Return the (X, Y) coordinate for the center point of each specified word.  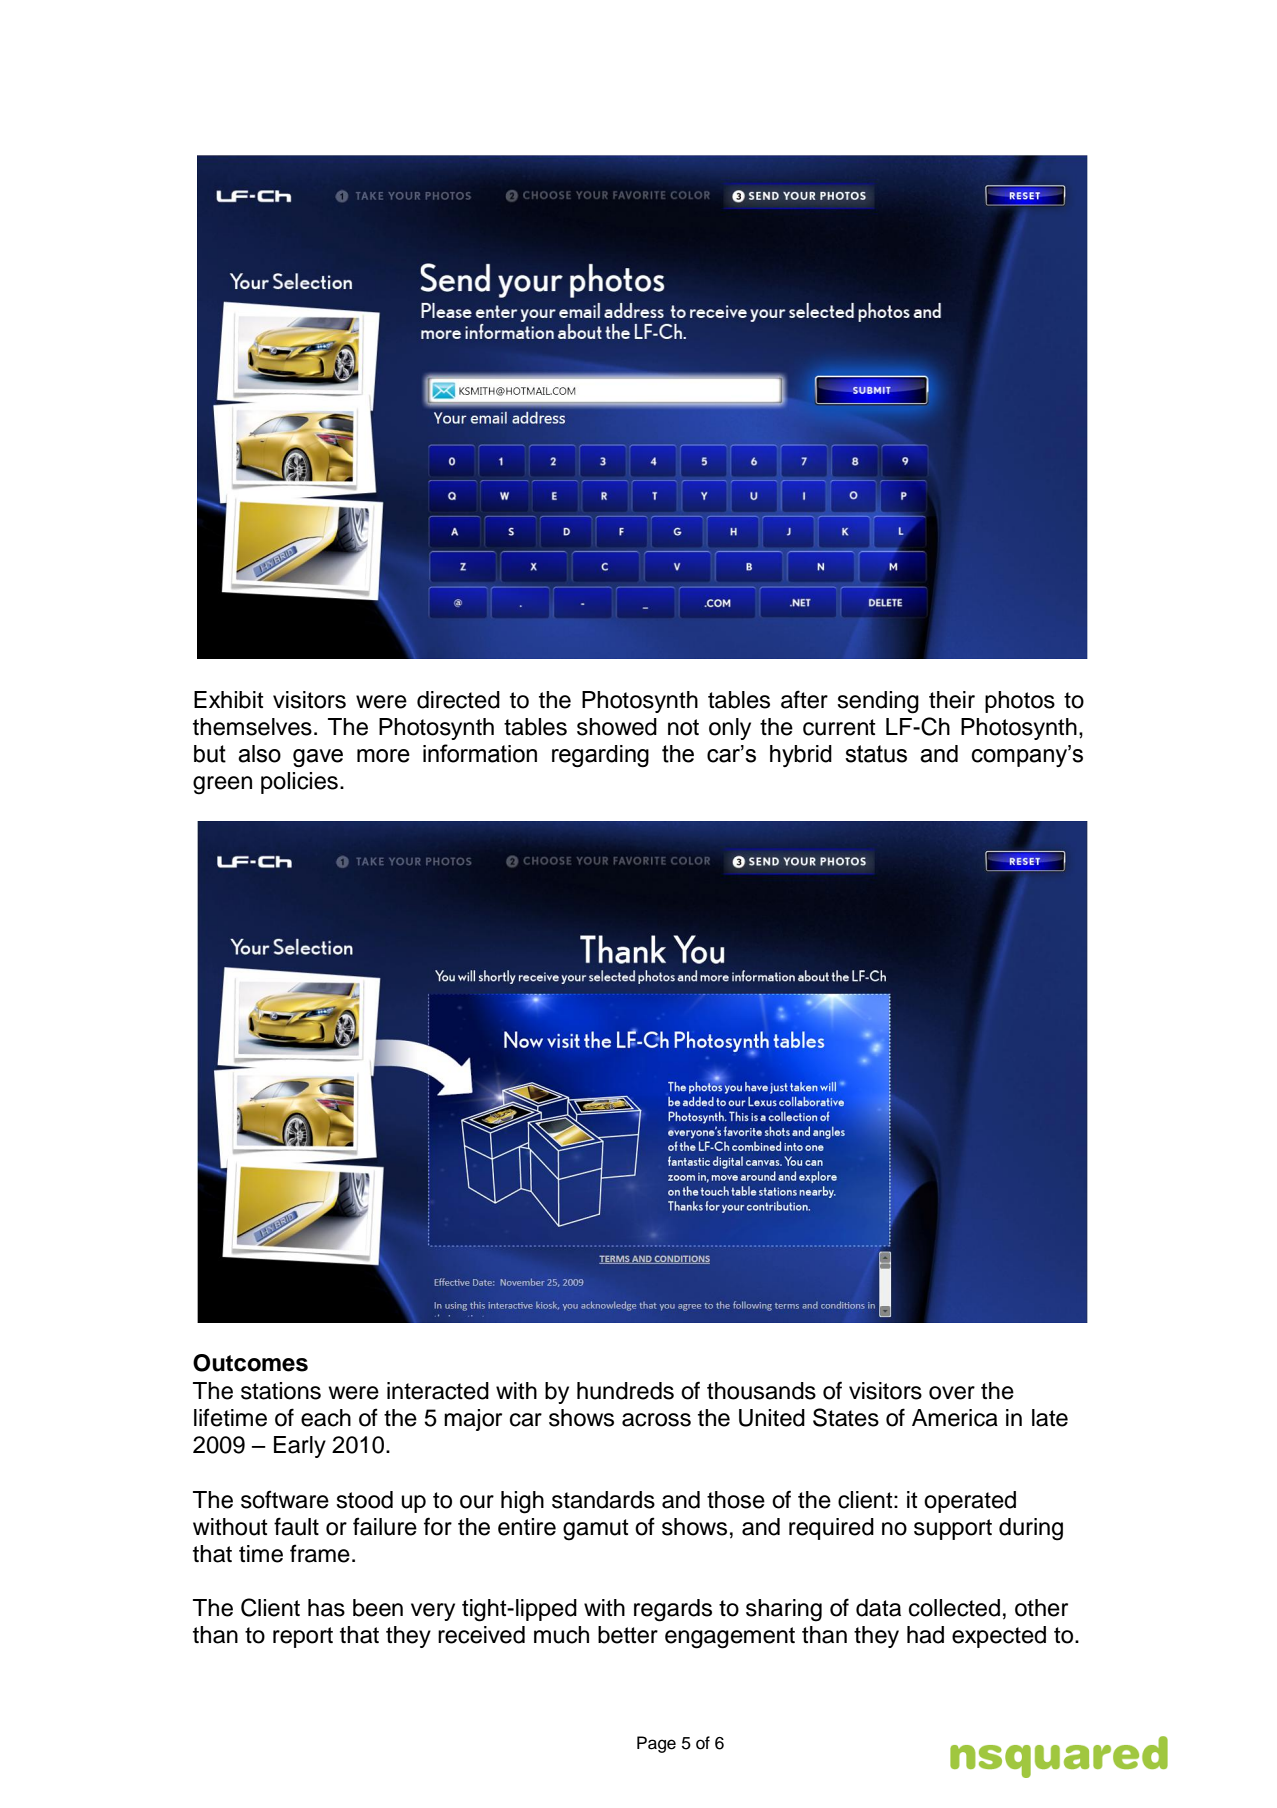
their (952, 700)
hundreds (625, 1391)
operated (970, 1502)
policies (299, 783)
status (876, 754)
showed (617, 727)
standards (603, 1500)
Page (656, 1744)
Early (300, 1447)
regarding (600, 756)
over (952, 1393)
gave (318, 758)
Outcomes (250, 1363)
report (303, 1637)
